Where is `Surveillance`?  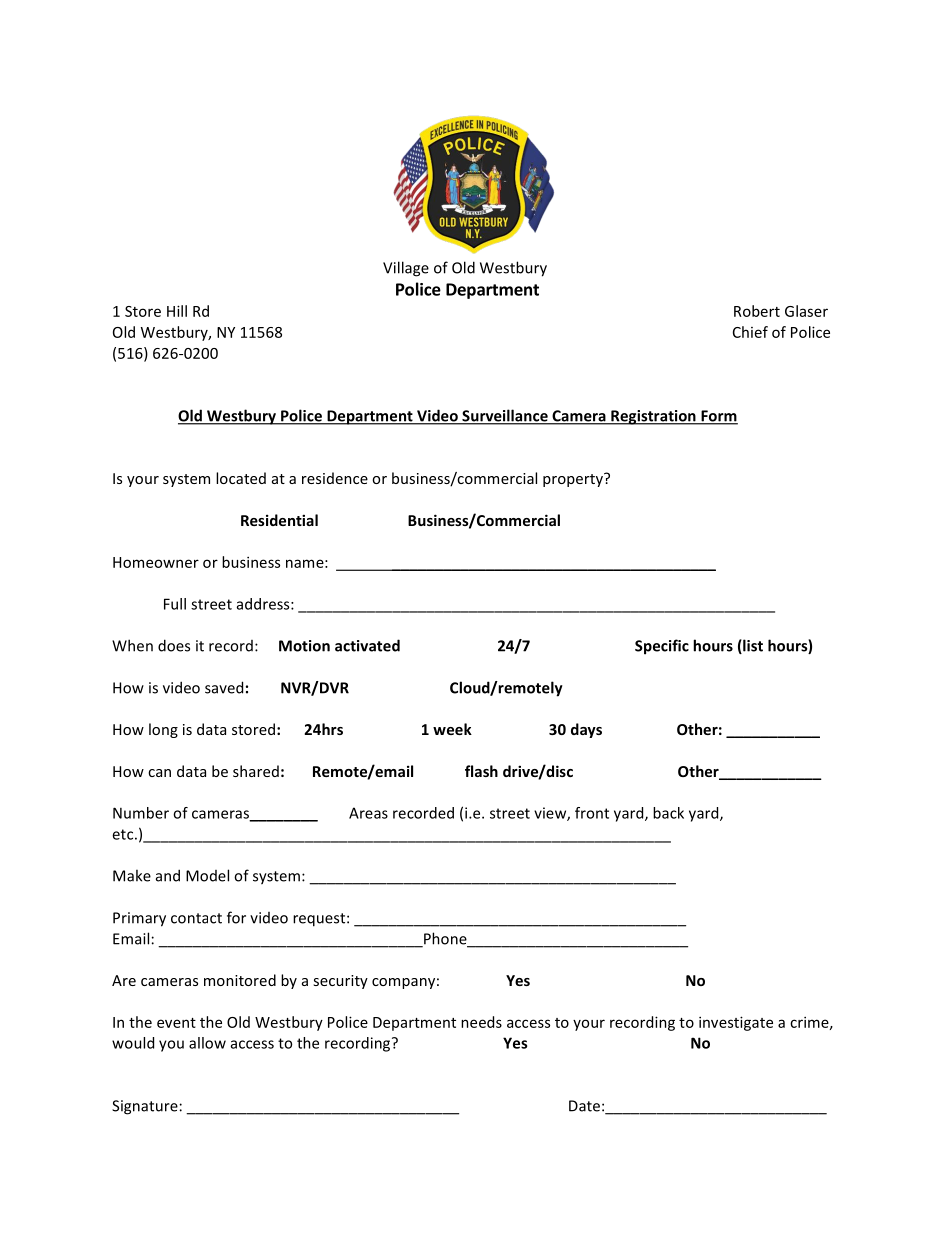
Surveillance is located at coordinates (505, 416).
